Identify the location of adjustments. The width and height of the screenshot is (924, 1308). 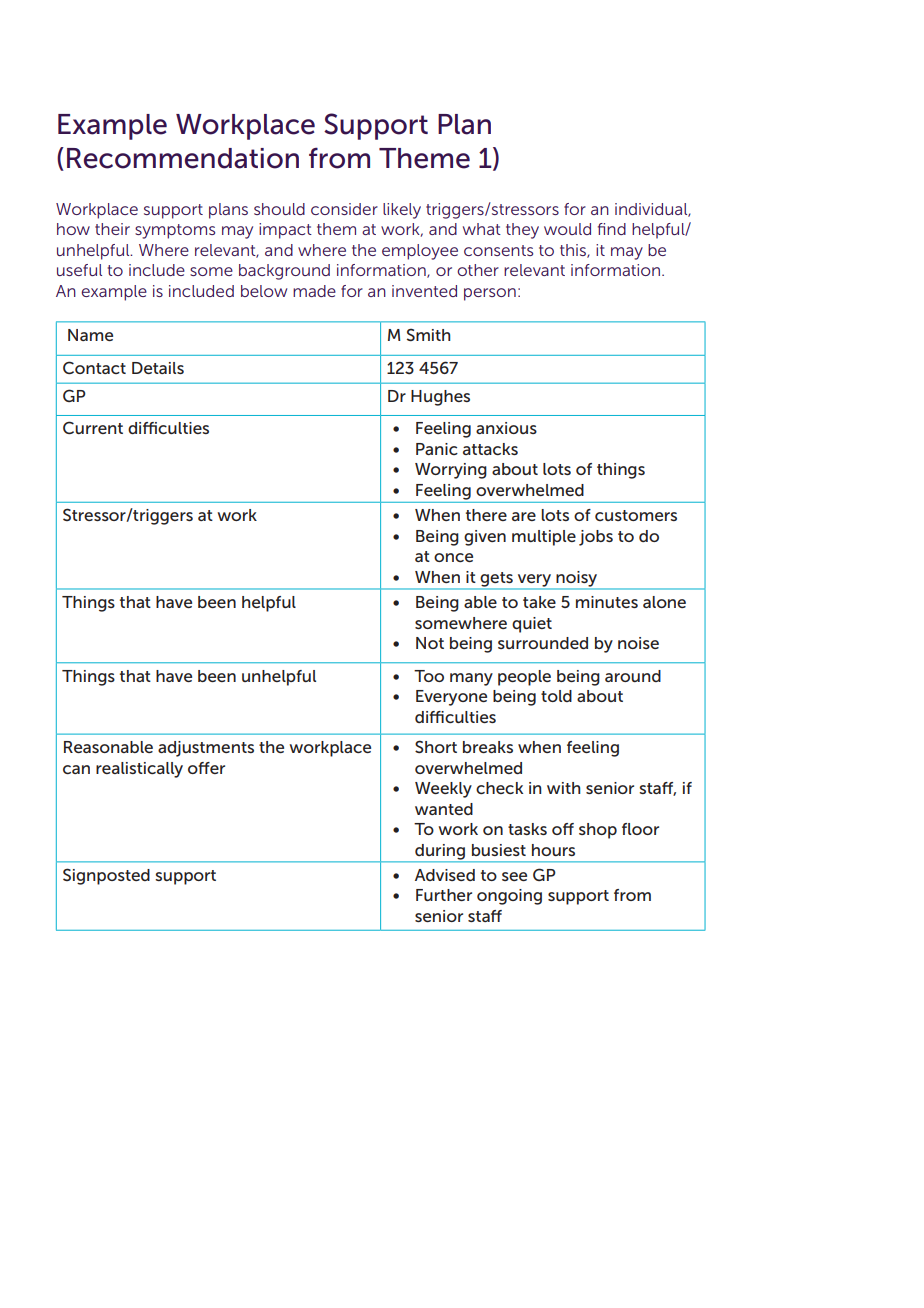
(206, 749).
